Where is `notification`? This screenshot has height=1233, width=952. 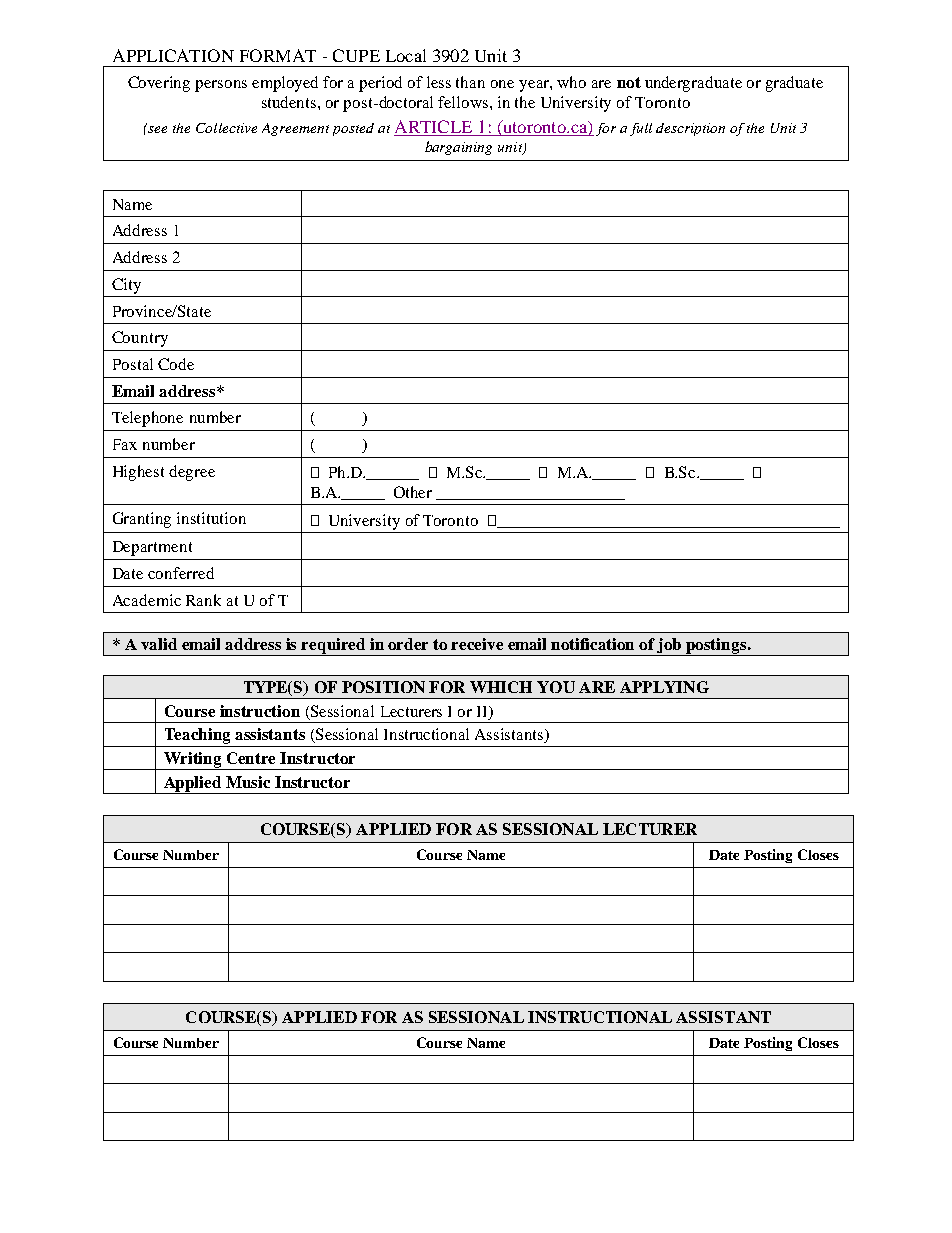
notification is located at coordinates (592, 644).
